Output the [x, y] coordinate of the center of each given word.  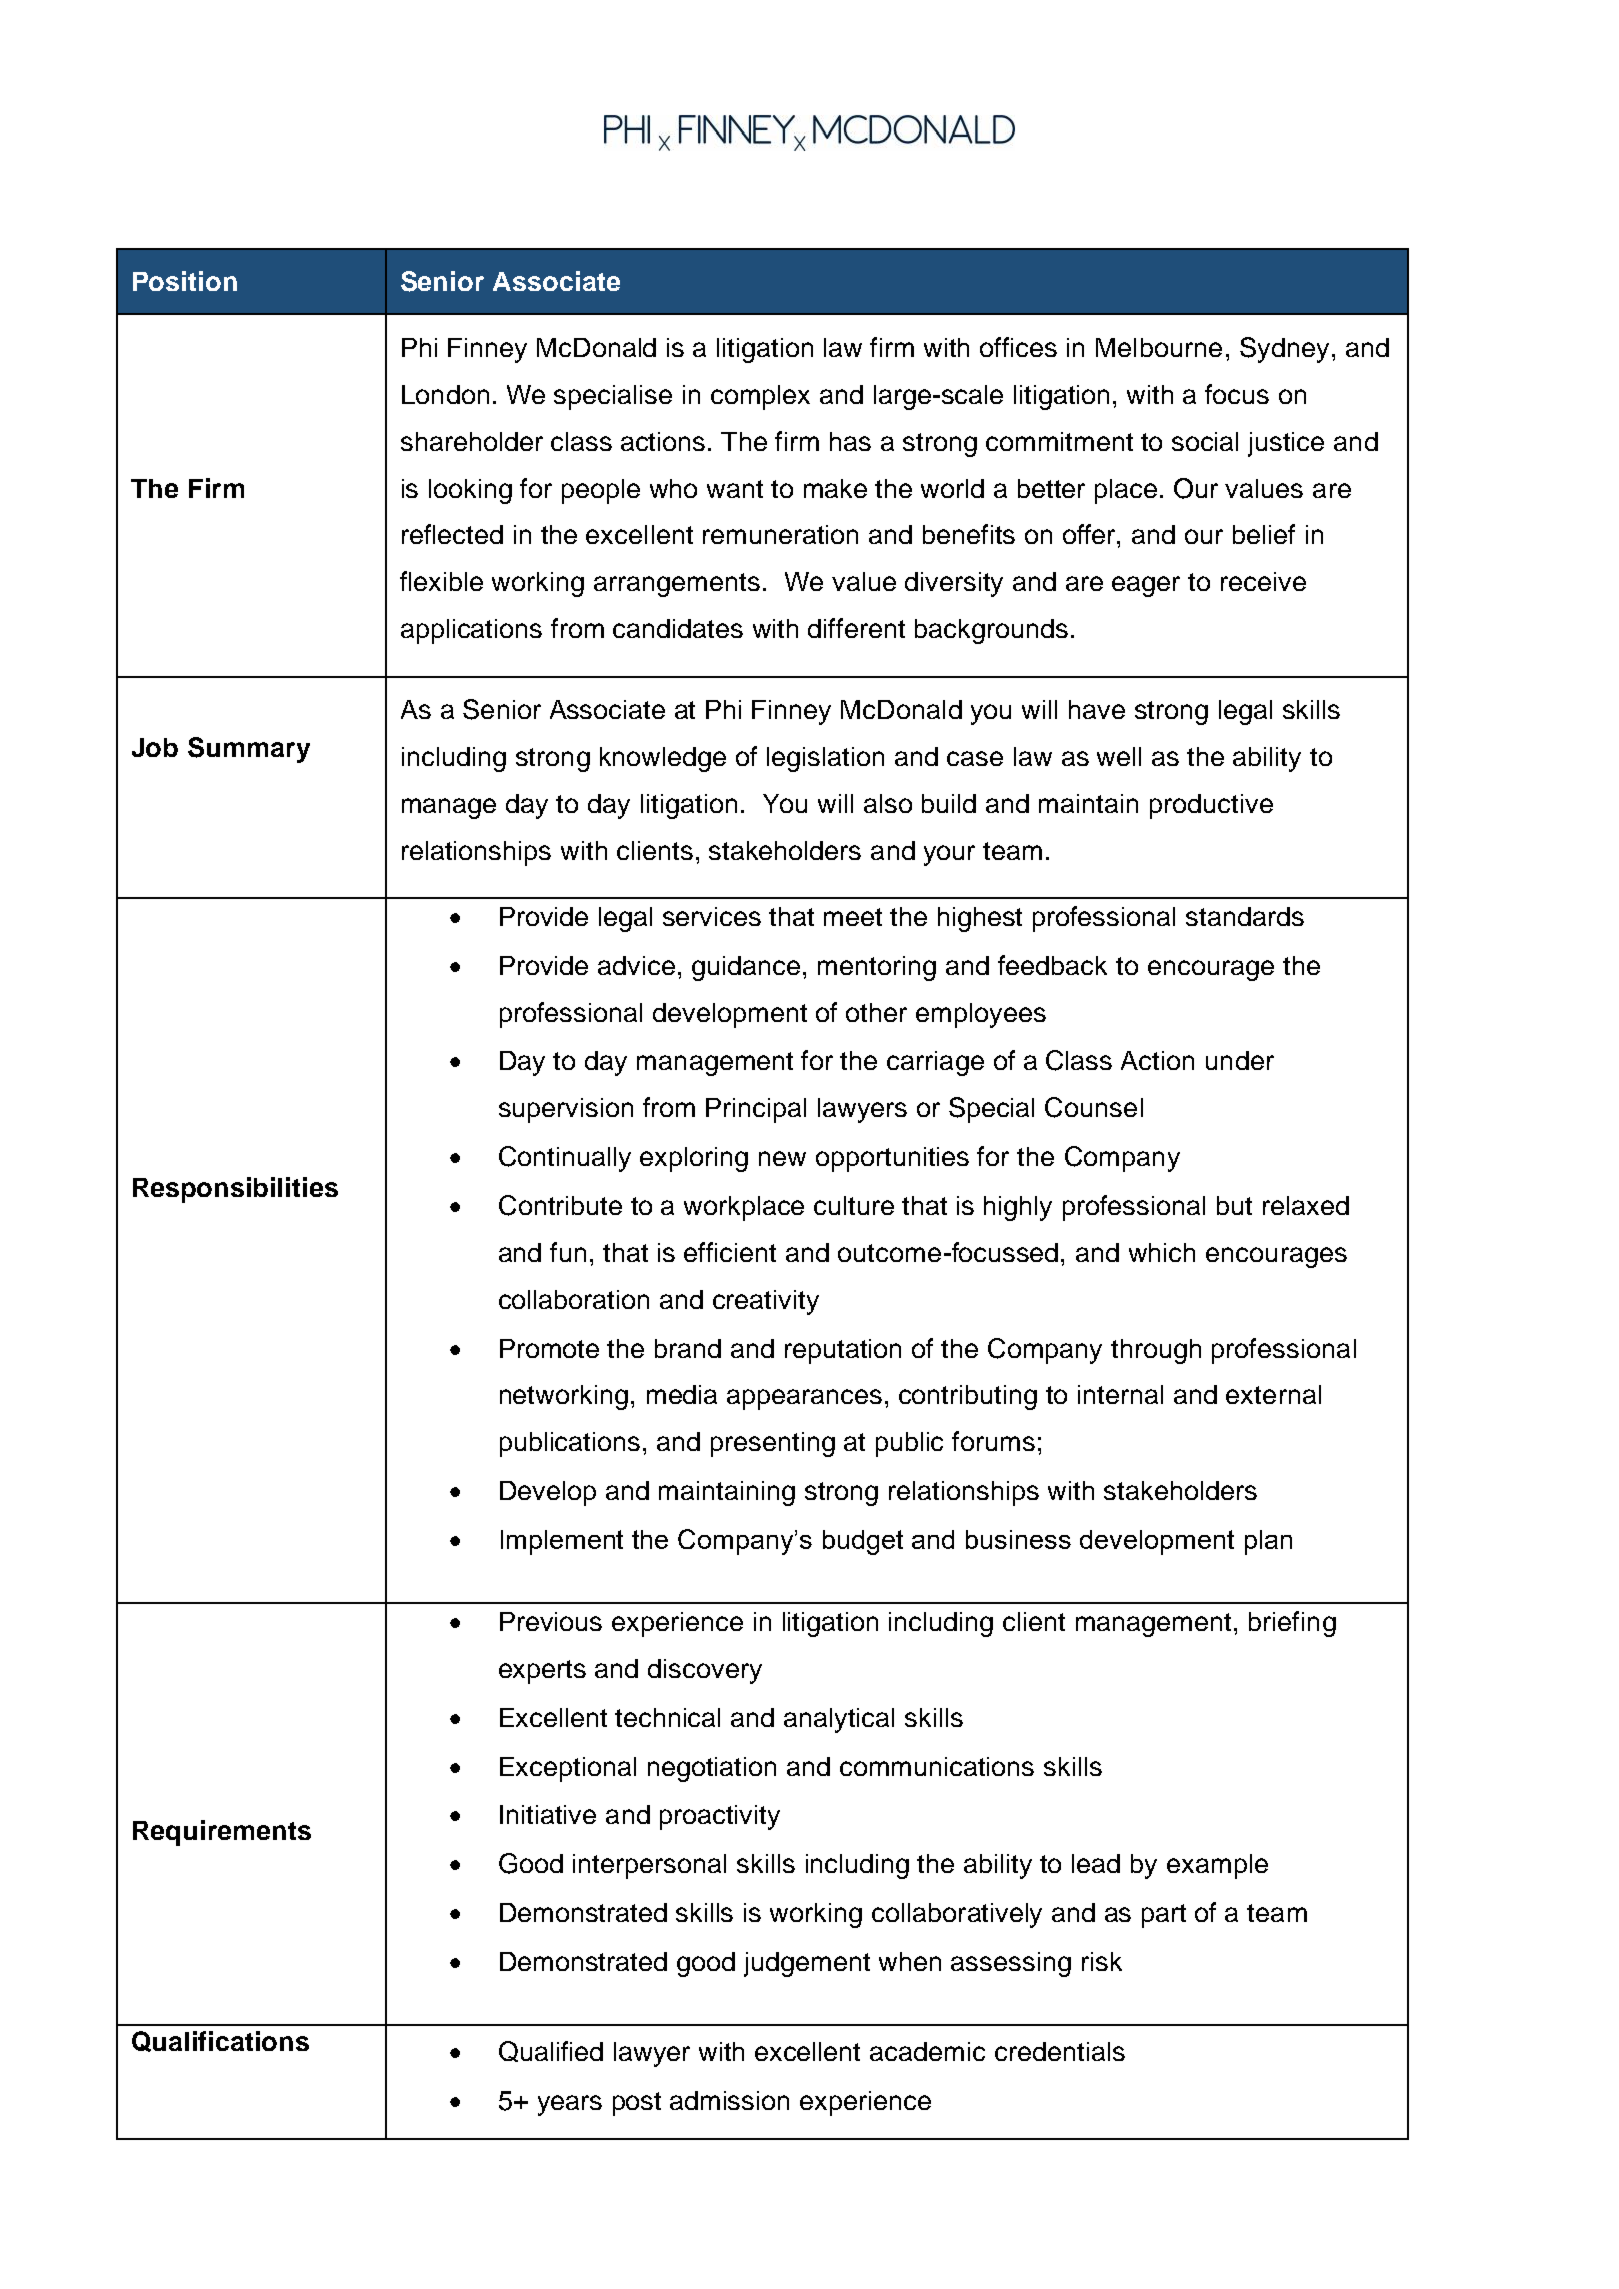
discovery [705, 1671]
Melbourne [1159, 347]
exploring [694, 1159]
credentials [1060, 2051]
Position [185, 281]
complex [760, 397]
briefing [1292, 1624]
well [1119, 756]
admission [729, 2100]
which [1162, 1252]
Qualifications [220, 2041]
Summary [249, 750]
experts [542, 1672]
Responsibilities [235, 1190]
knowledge [663, 759]
